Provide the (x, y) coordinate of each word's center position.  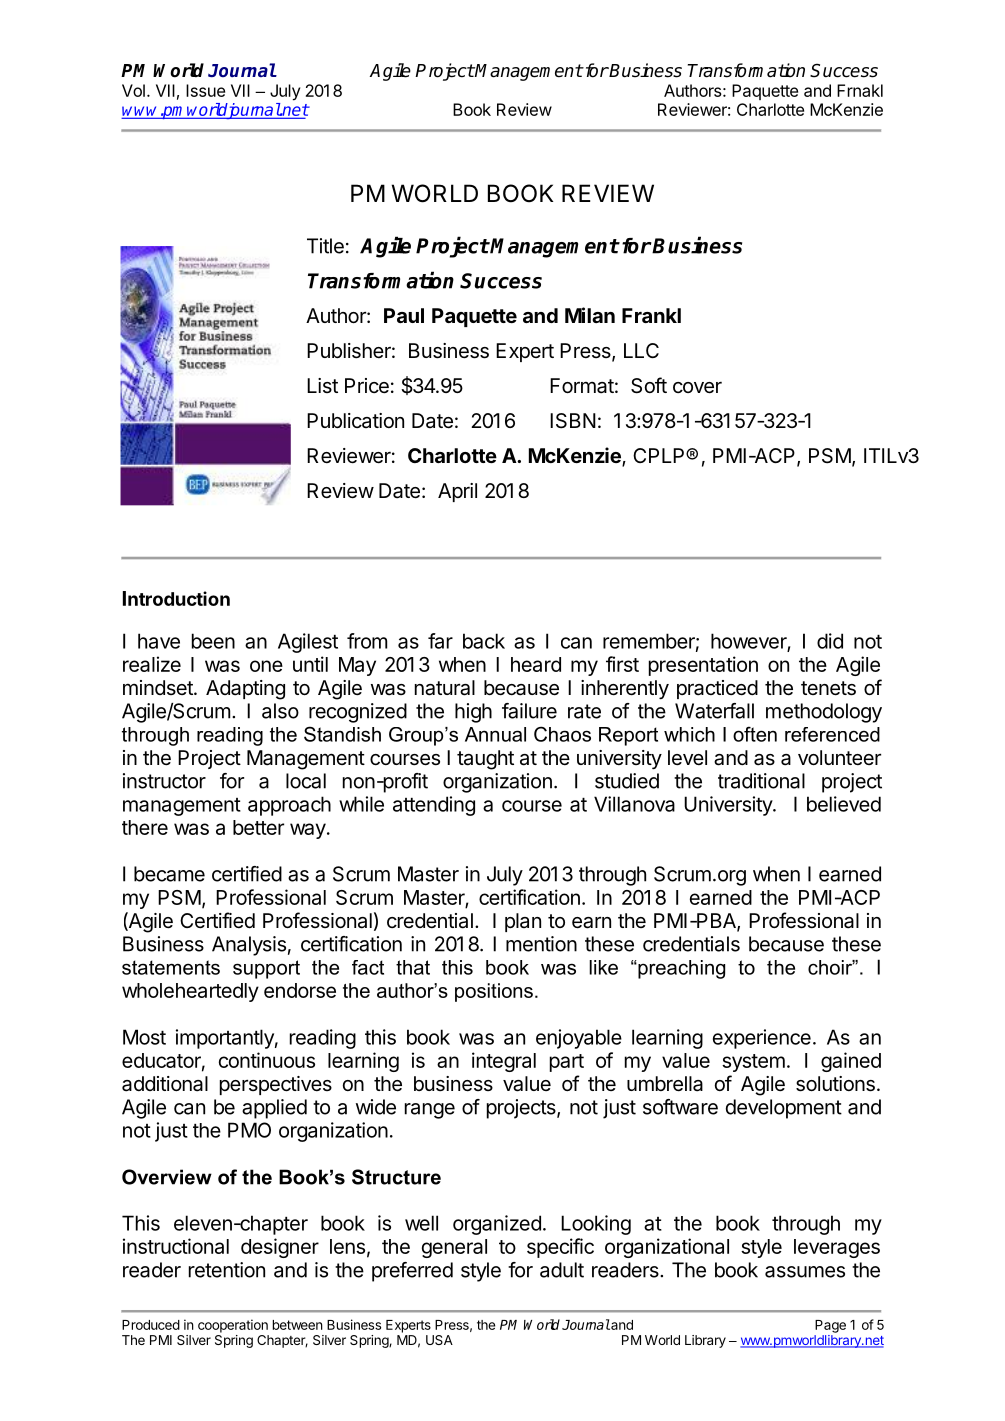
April (457, 492)
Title (325, 246)
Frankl (651, 315)
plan (523, 922)
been (213, 641)
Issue (205, 90)
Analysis (249, 946)
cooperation (233, 1326)
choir (831, 967)
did (830, 641)
